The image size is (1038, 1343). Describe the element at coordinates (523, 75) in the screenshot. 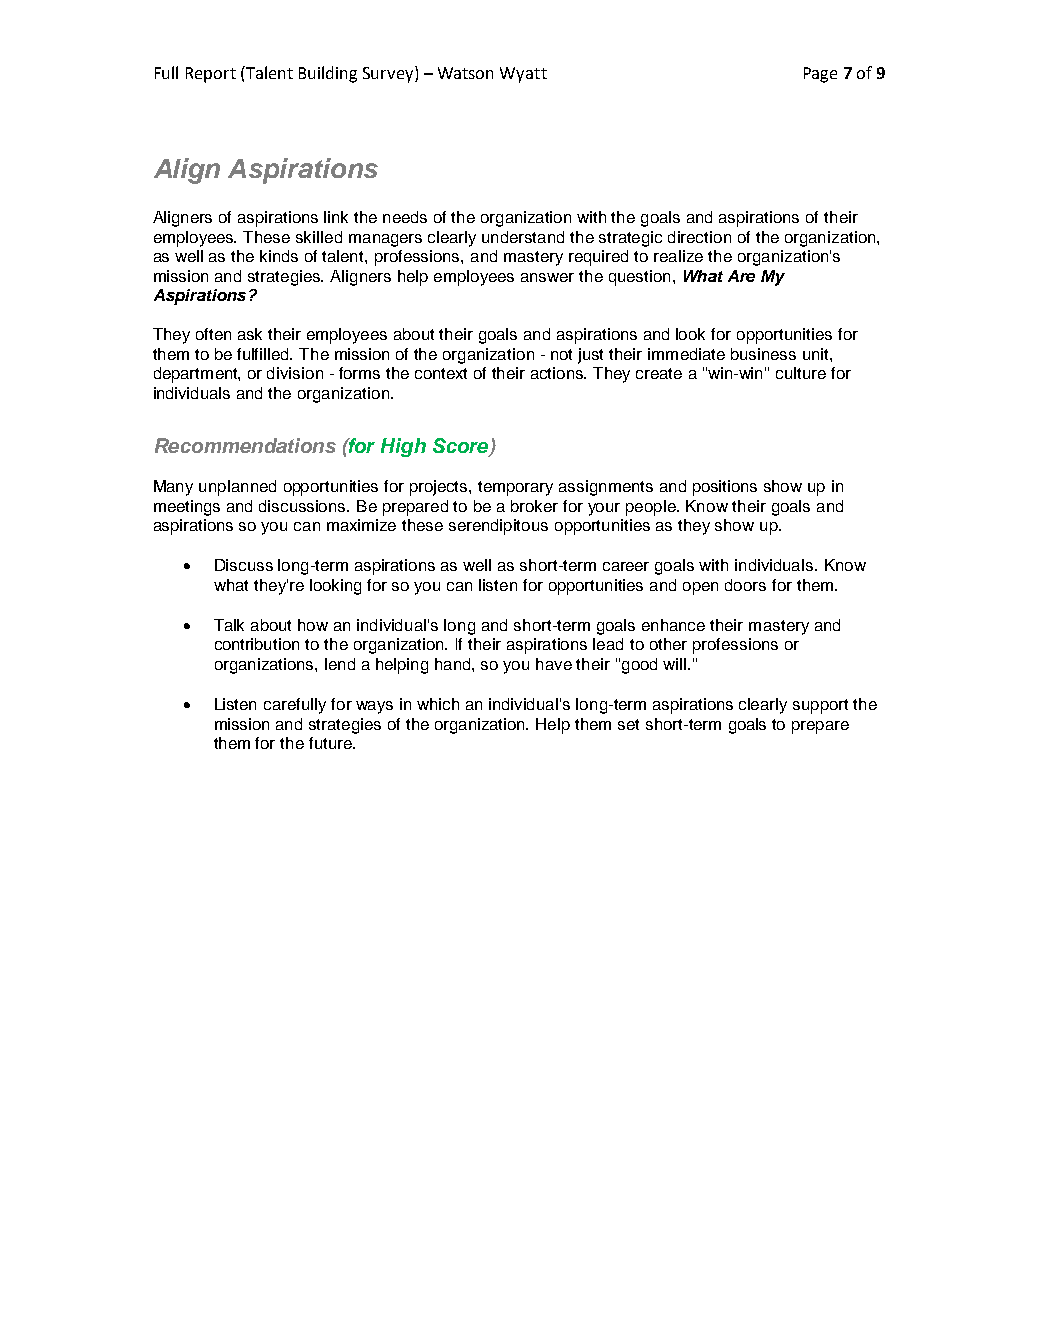

I see `Wyatt` at that location.
